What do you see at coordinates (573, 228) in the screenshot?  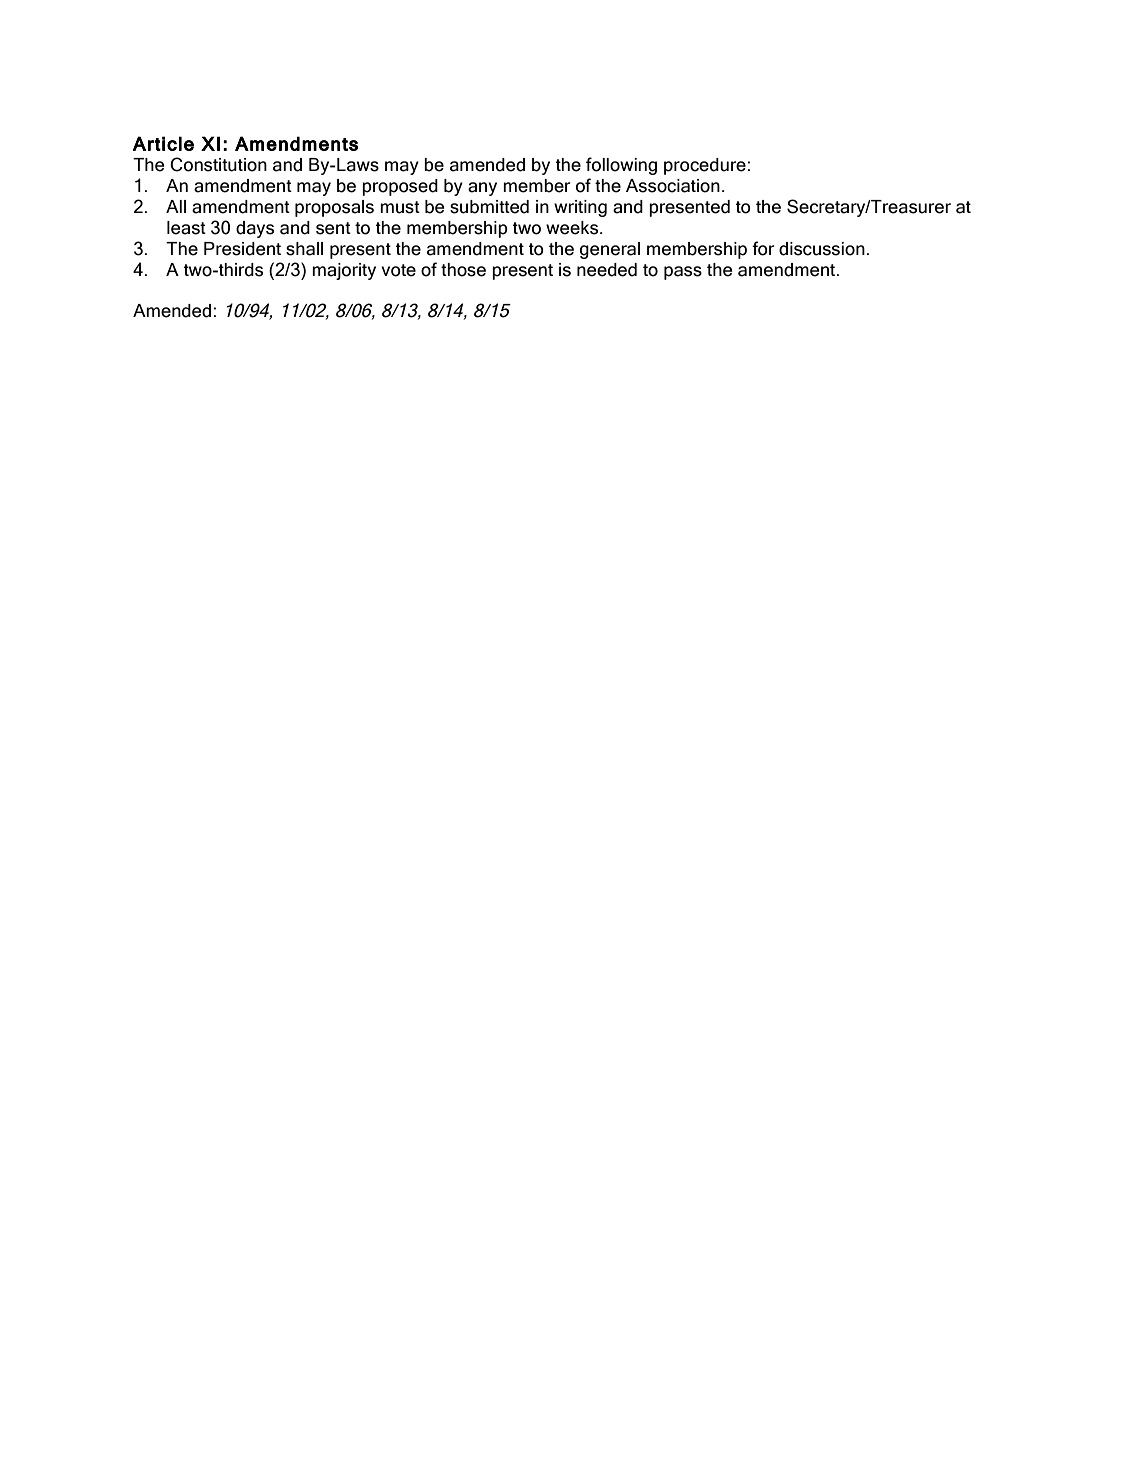 I see `weeks` at bounding box center [573, 228].
